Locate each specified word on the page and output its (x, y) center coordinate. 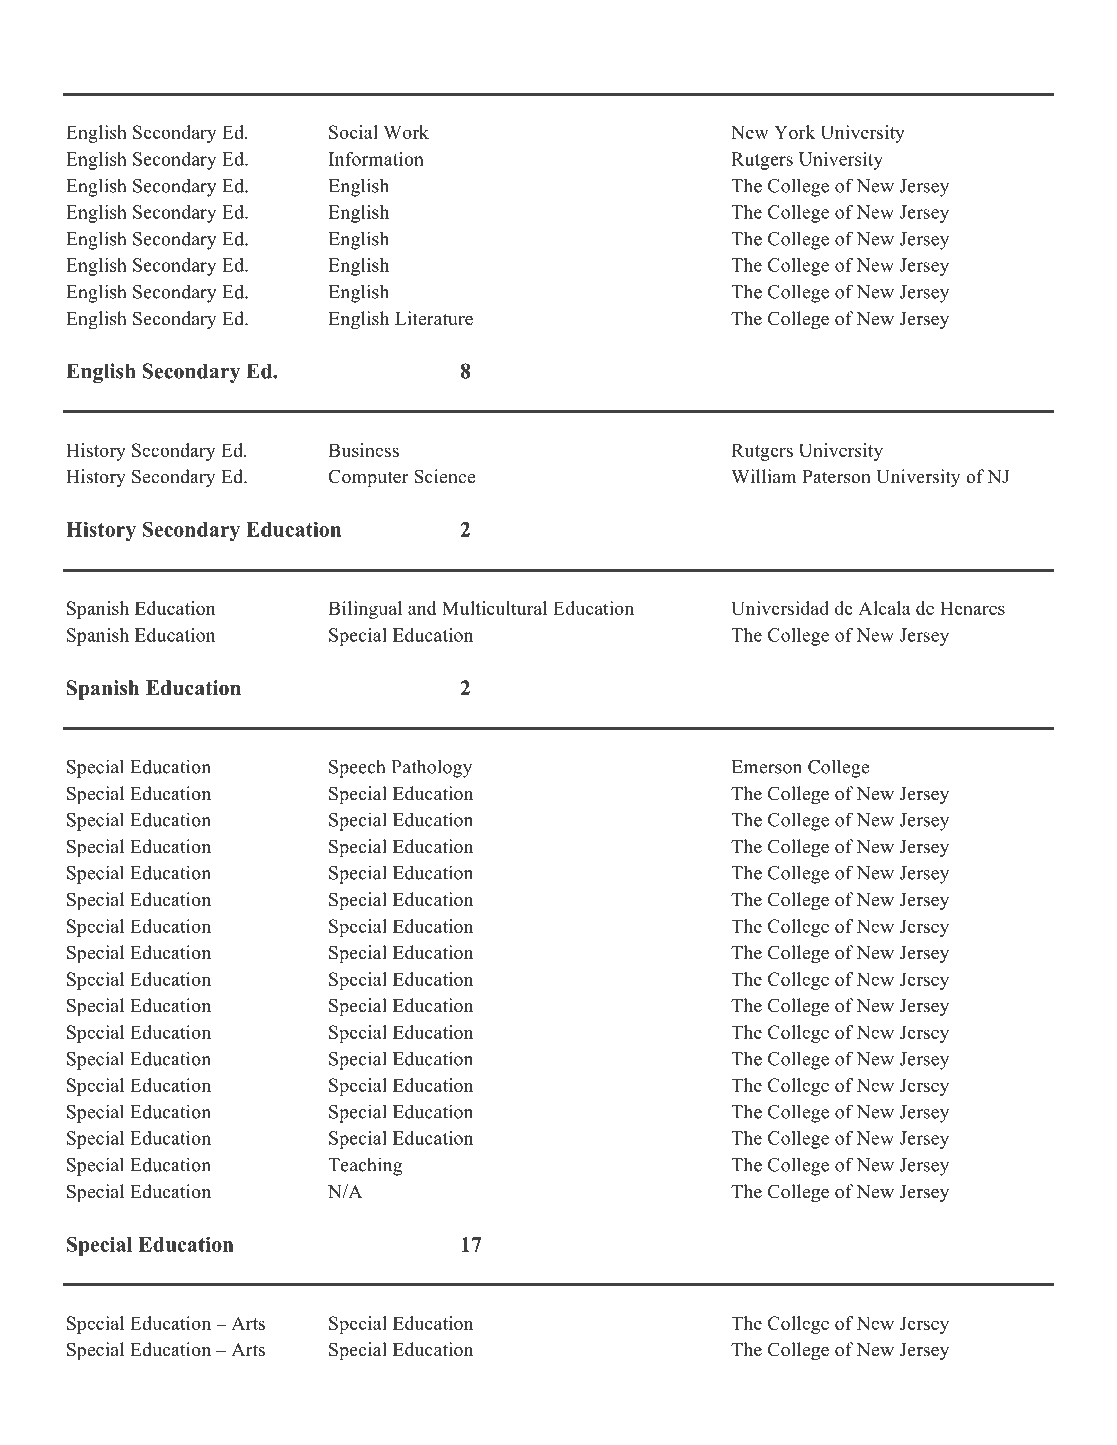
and (422, 608)
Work (406, 132)
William (763, 476)
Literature (434, 318)
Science (444, 476)
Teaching (365, 1166)
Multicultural (494, 608)
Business (363, 450)
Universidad (780, 608)
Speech (357, 768)
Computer (368, 478)
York (794, 132)
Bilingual (365, 610)
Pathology (431, 768)
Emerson (766, 767)
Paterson (836, 477)
